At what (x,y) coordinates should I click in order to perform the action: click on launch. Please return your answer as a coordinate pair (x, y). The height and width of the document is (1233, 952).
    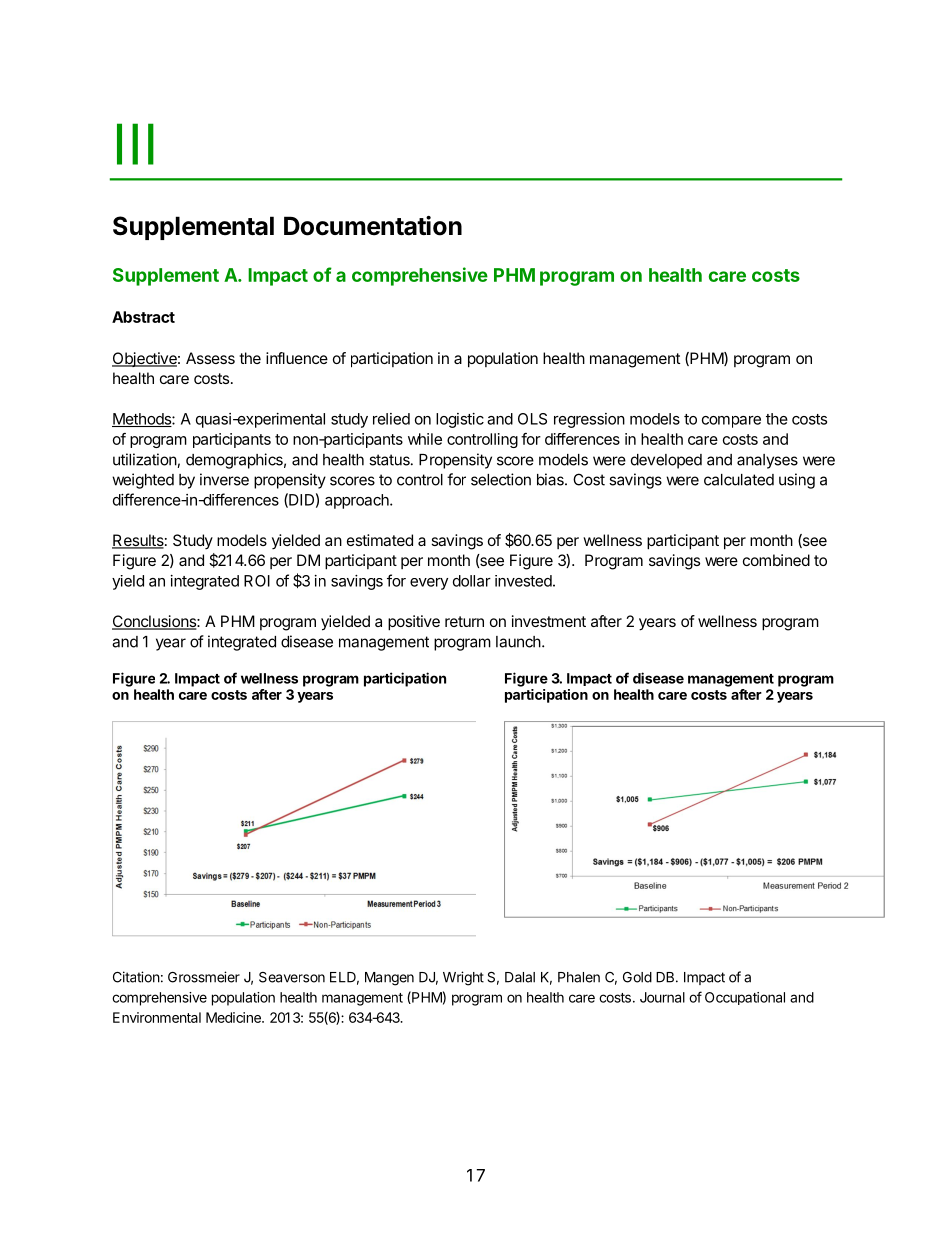
    Looking at the image, I should click on (518, 642).
